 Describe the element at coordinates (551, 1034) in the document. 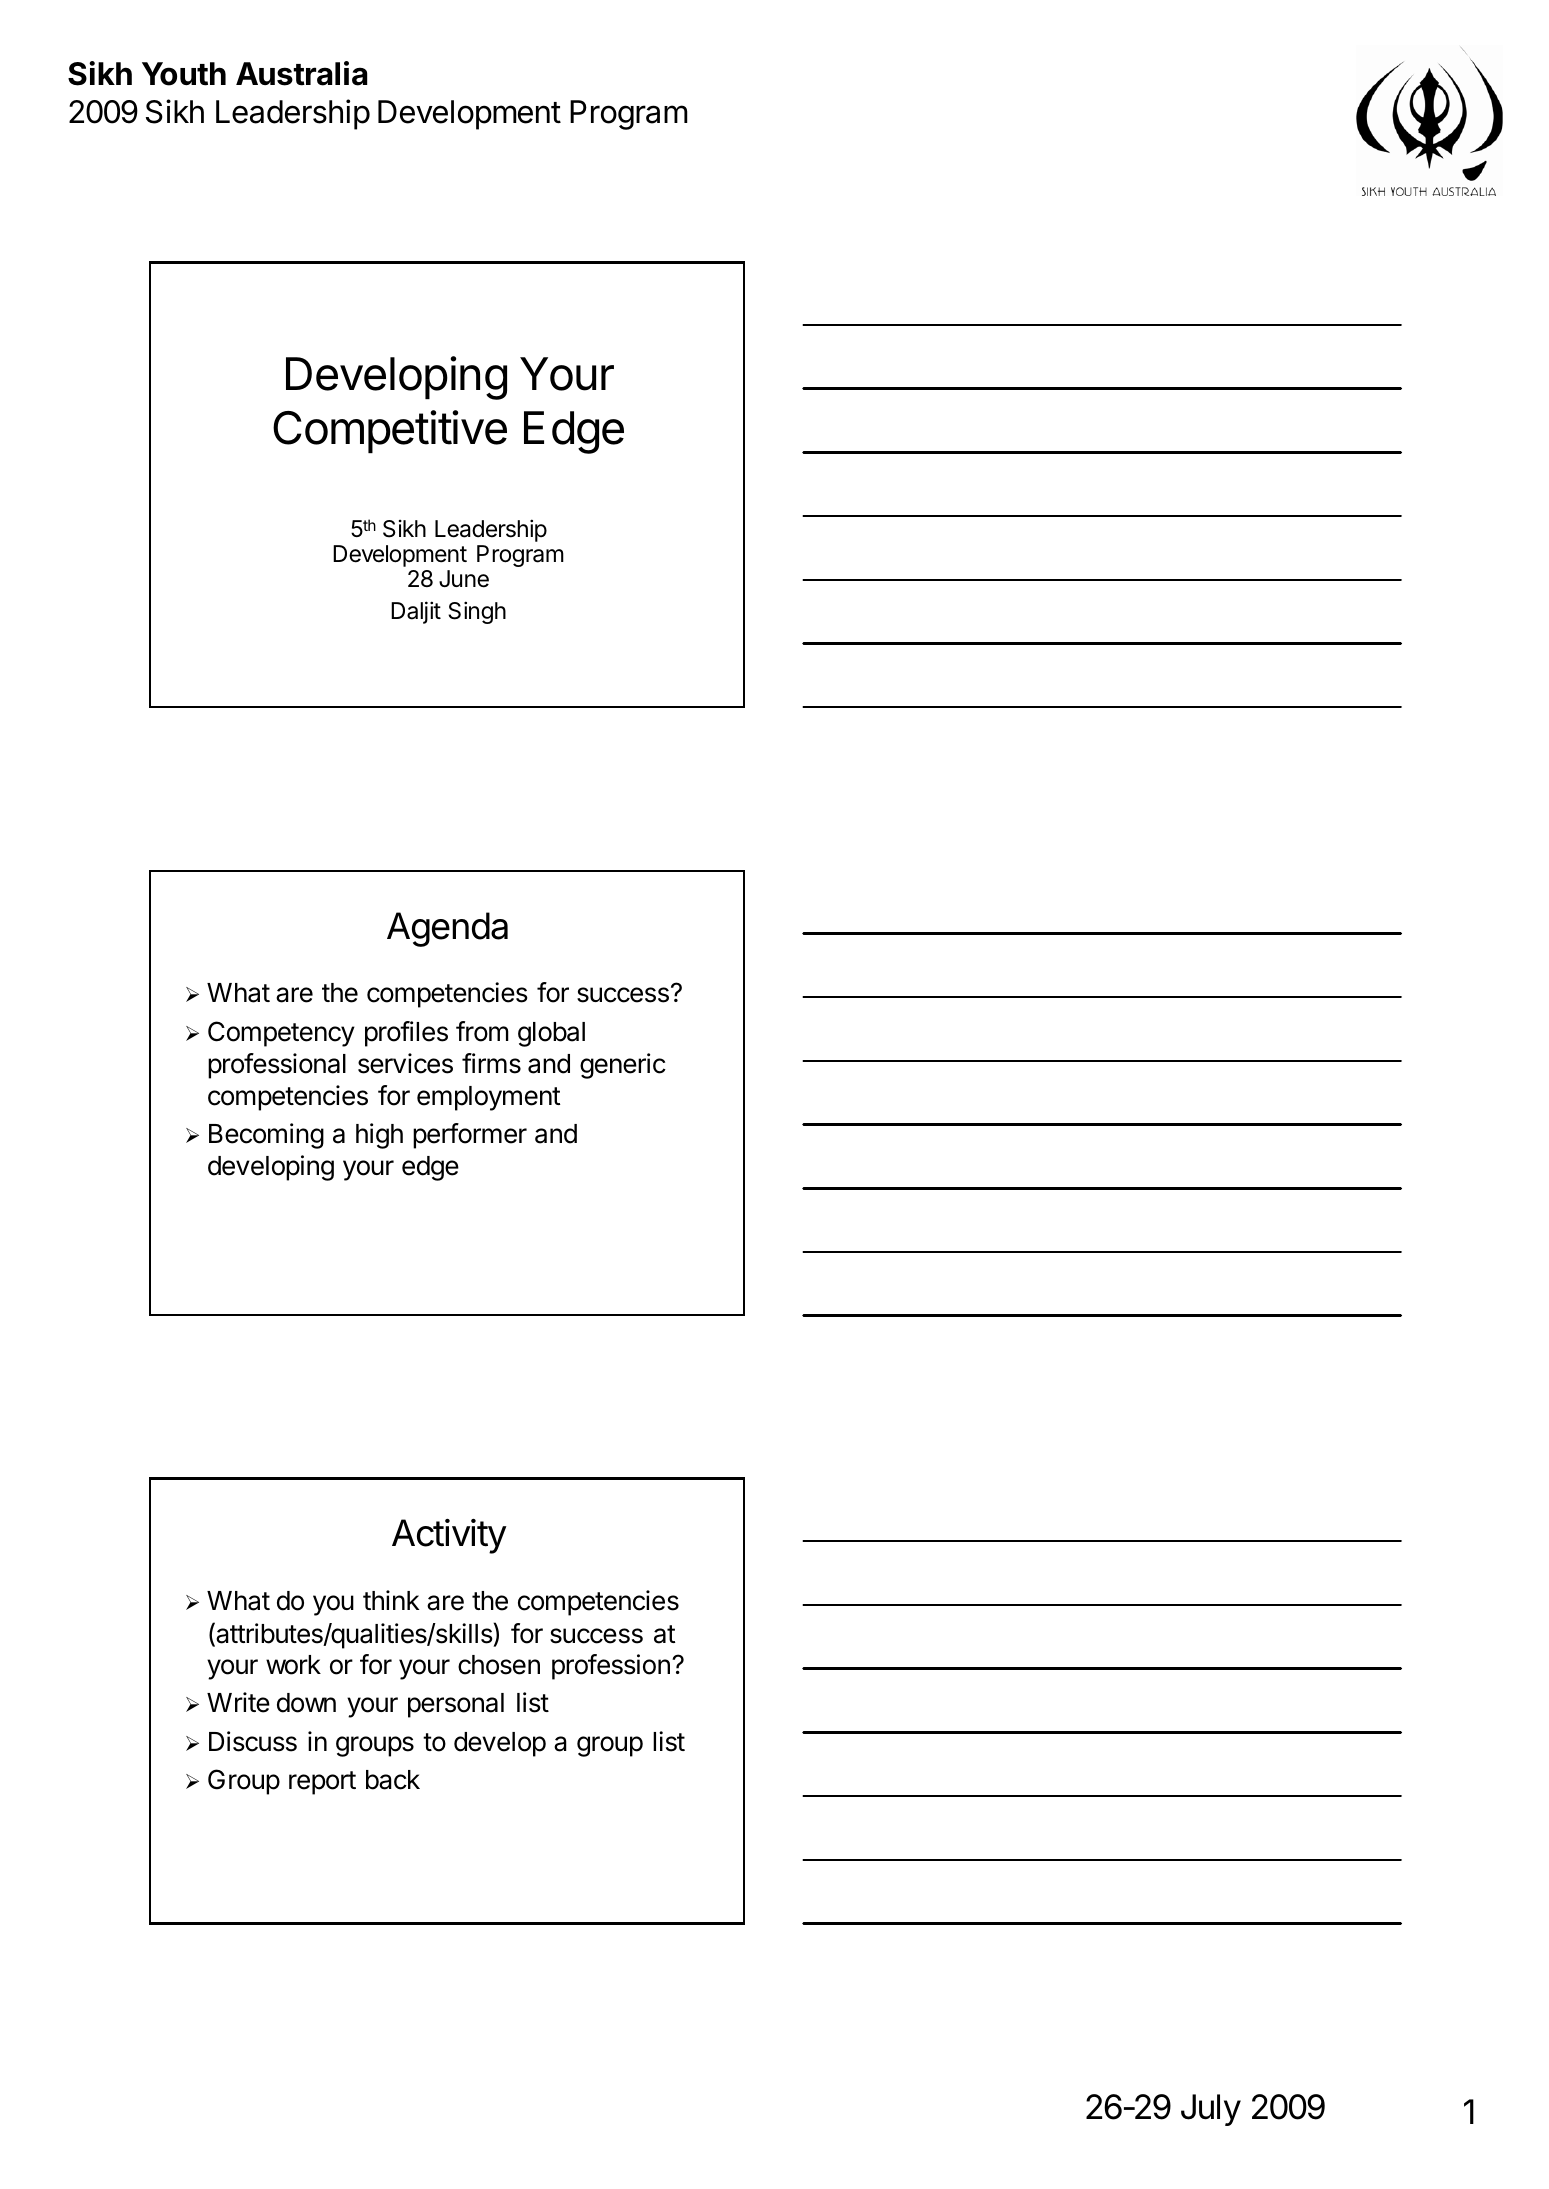

I see `global` at that location.
